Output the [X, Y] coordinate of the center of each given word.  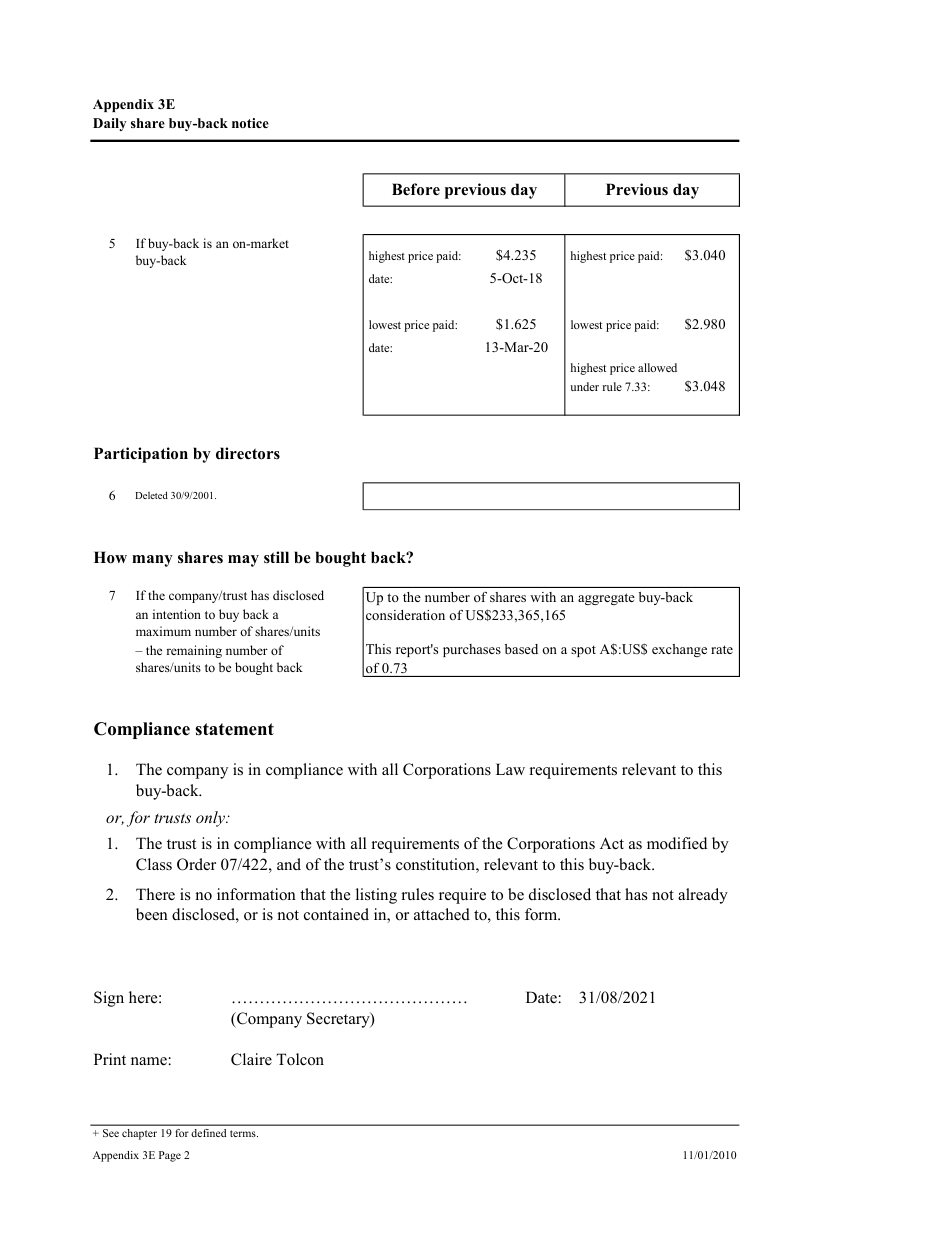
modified [677, 843]
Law [510, 769]
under [584, 386]
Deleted [151, 495]
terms [244, 1133]
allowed [657, 367]
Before [416, 189]
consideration [405, 615]
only [211, 819]
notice [250, 123]
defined [208, 1133]
